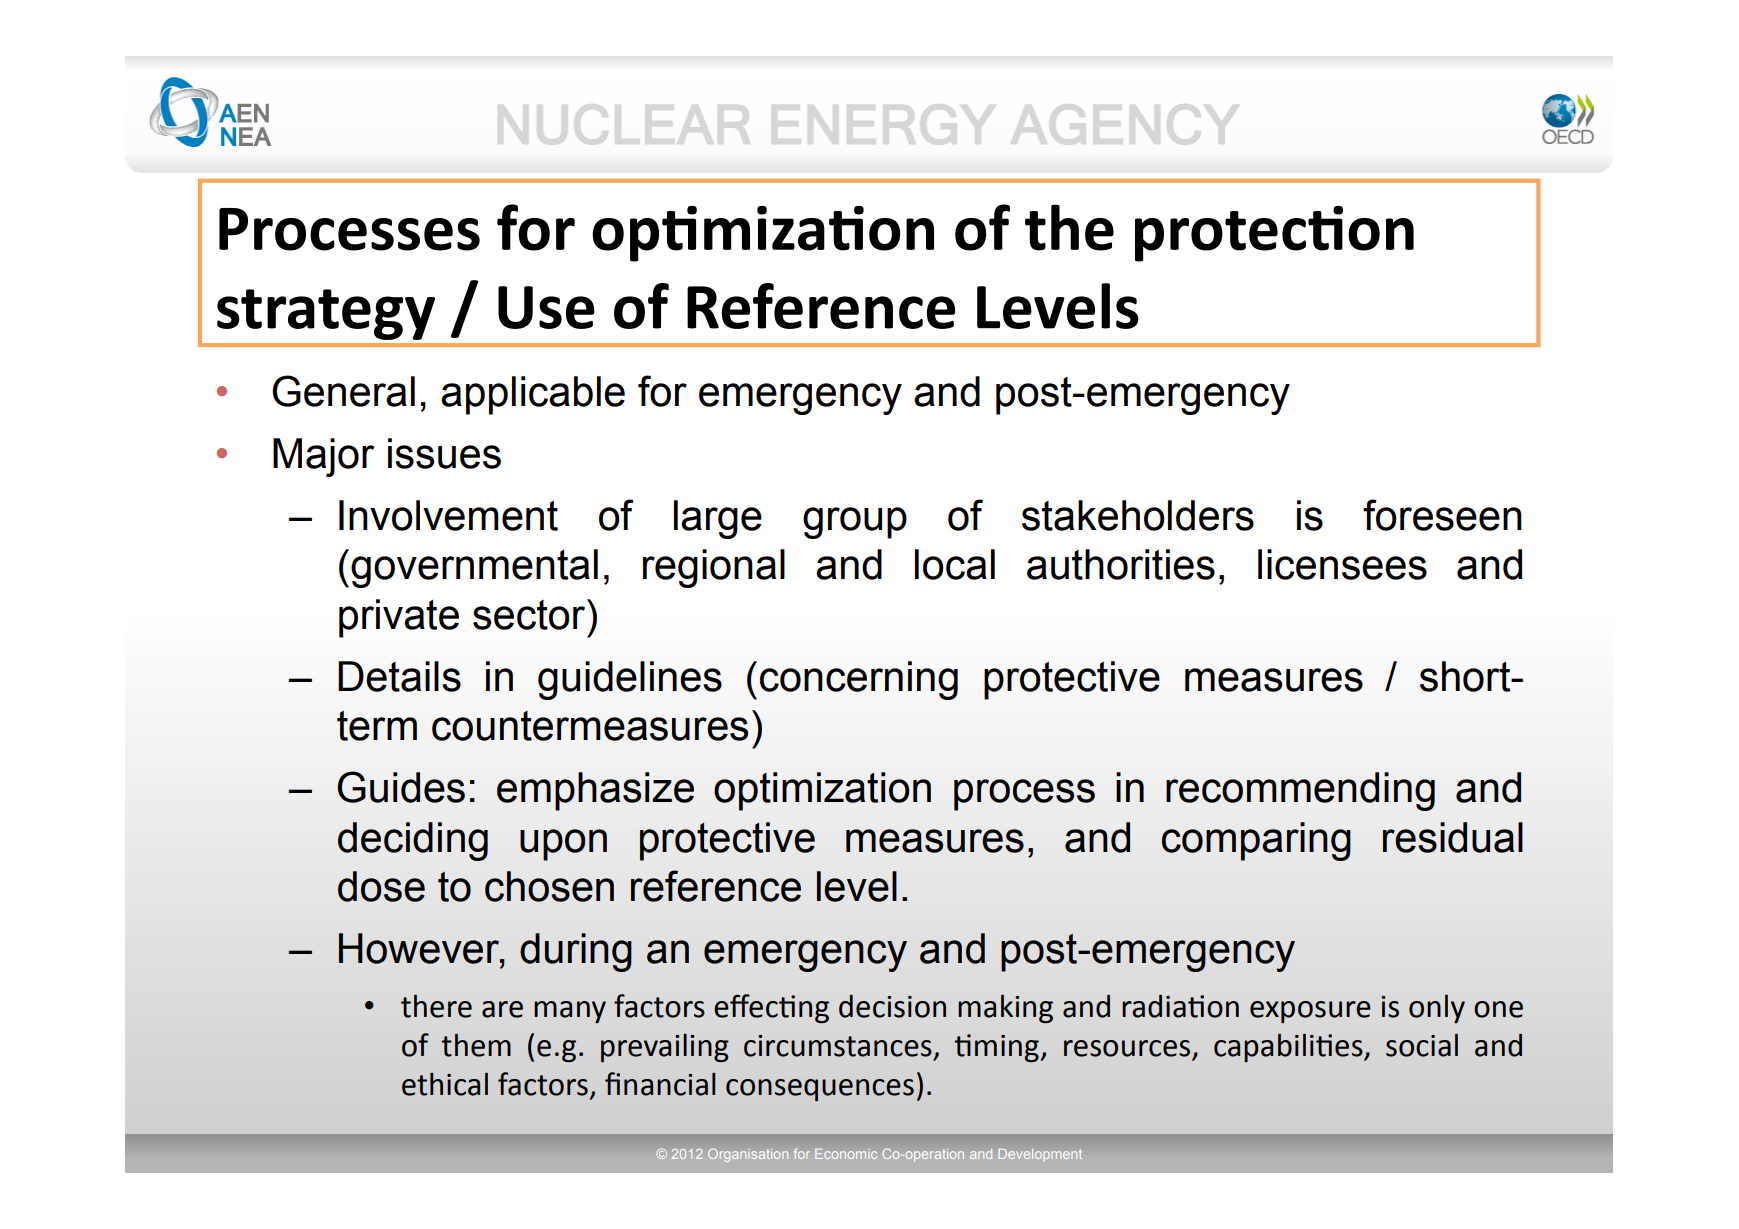 This screenshot has width=1739, height=1229. I want to click on Economic, so click(846, 1154).
